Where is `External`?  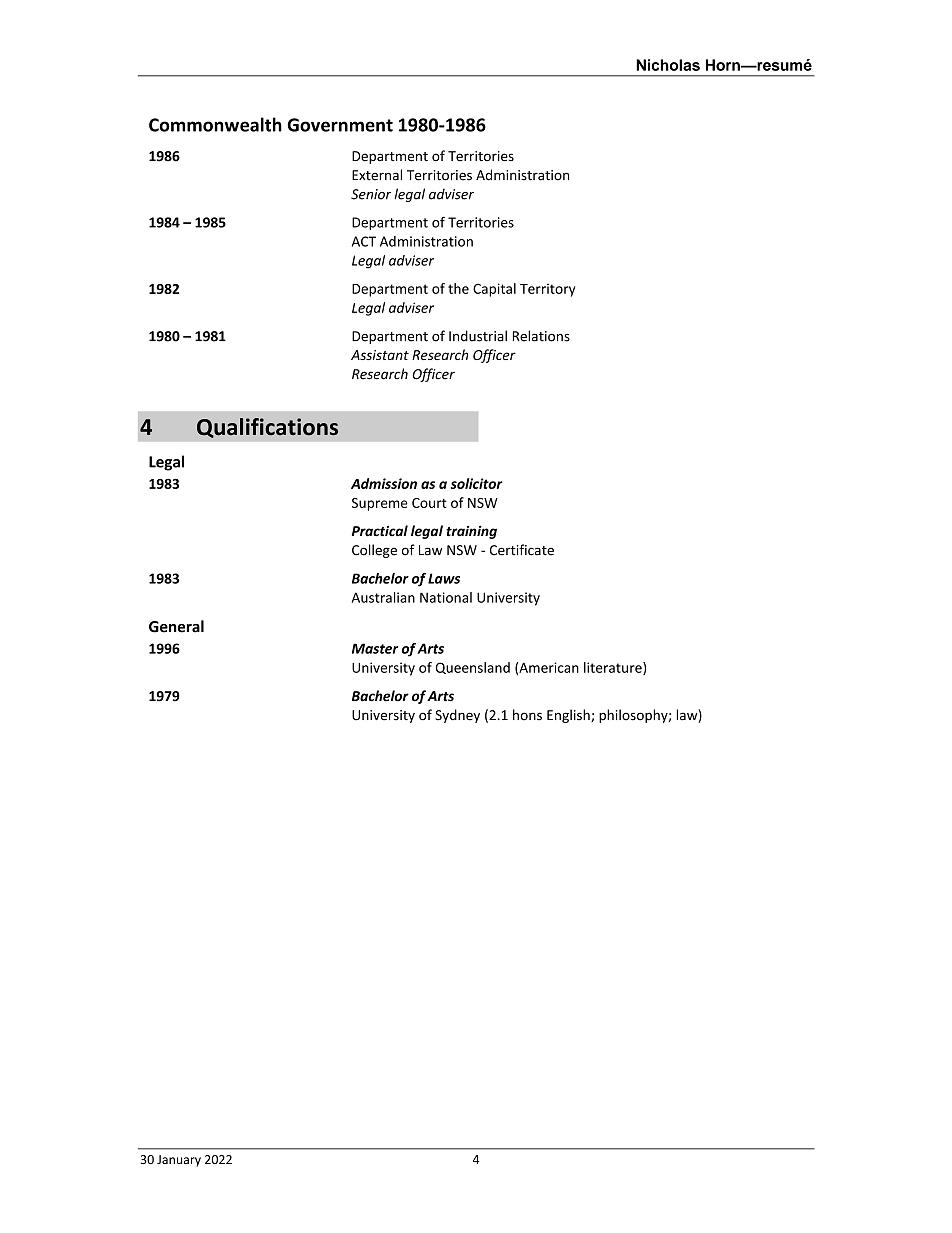
External is located at coordinates (377, 175).
